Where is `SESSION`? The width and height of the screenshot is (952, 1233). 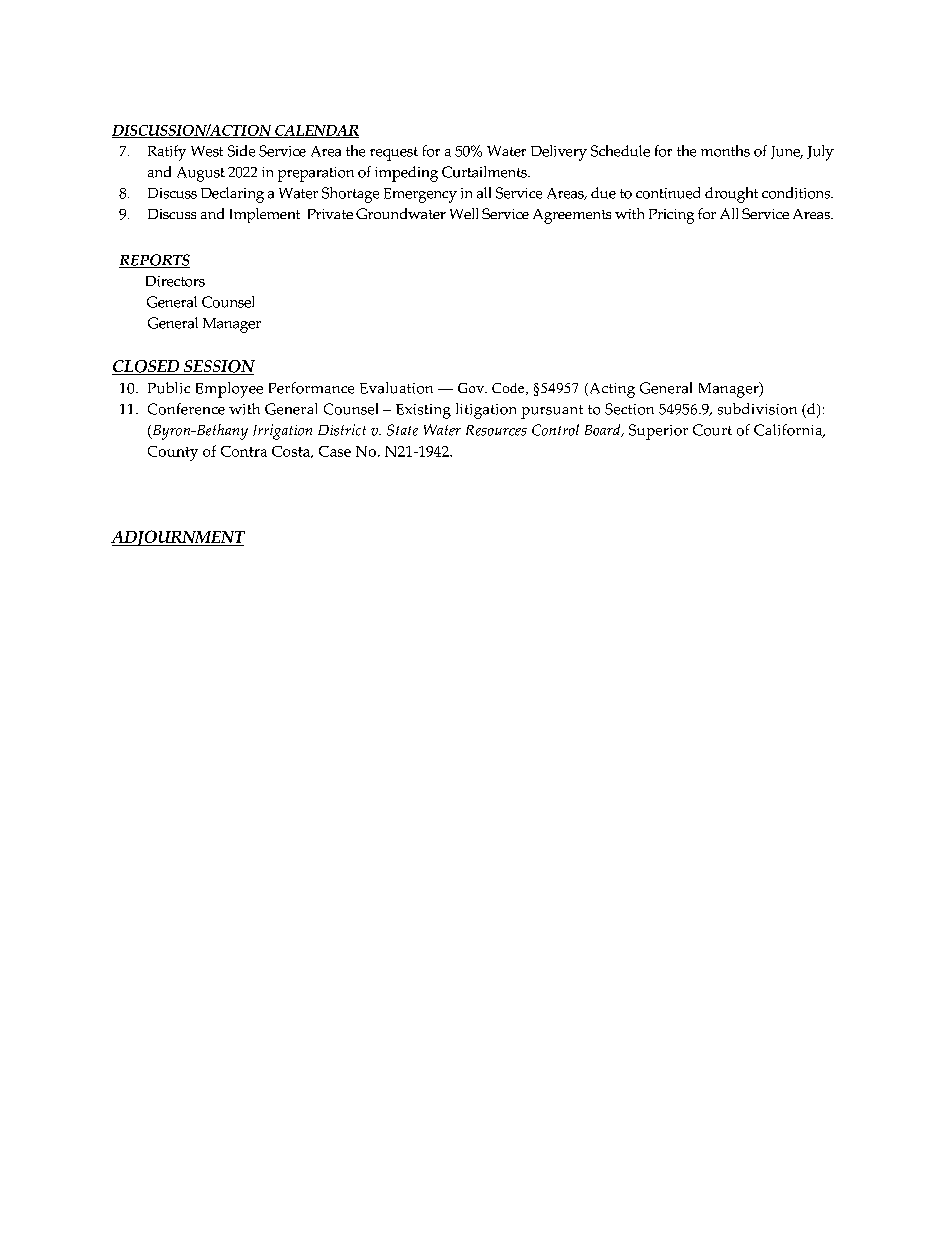
SESSION is located at coordinates (218, 367).
